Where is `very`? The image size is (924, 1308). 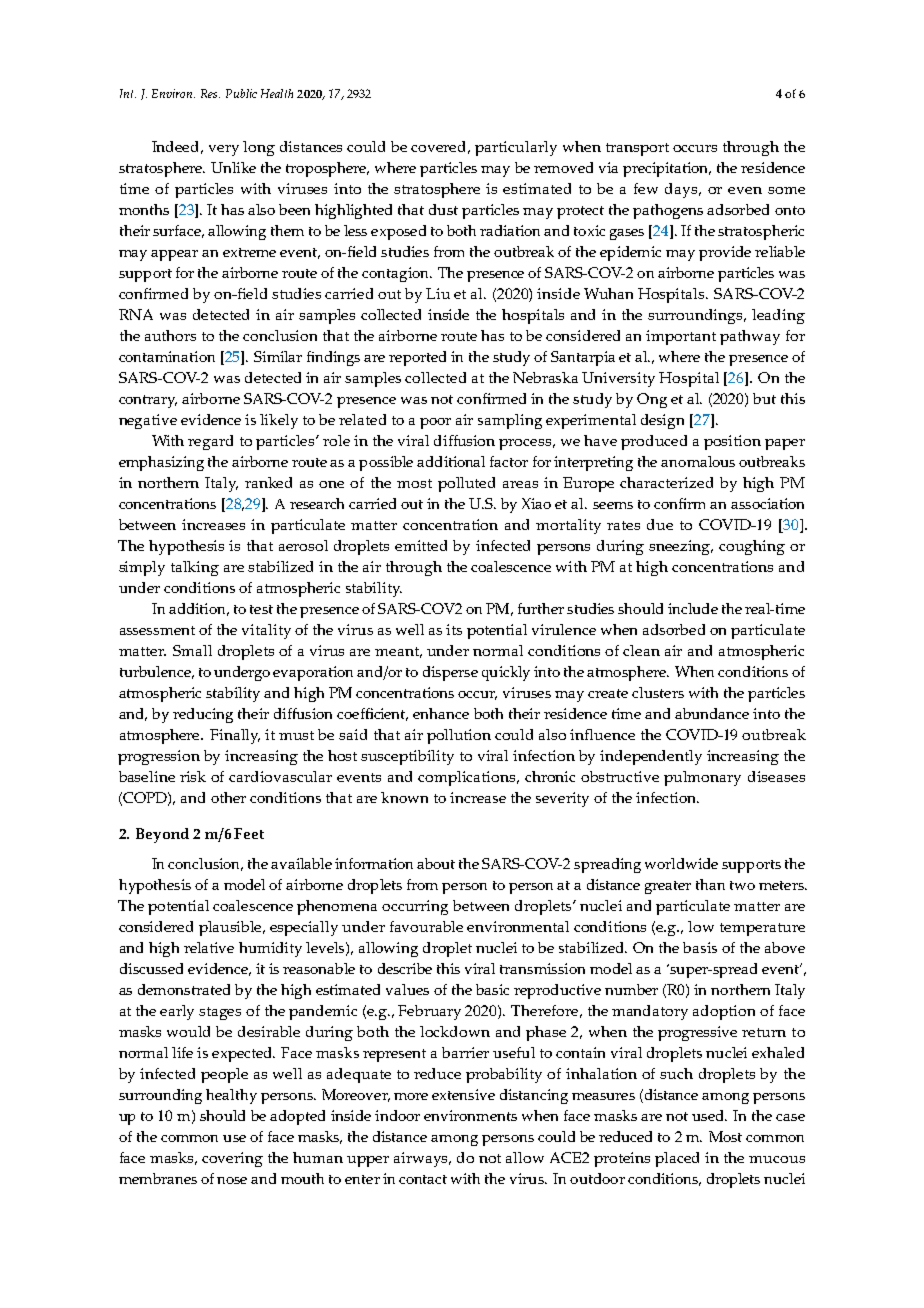 very is located at coordinates (224, 150).
